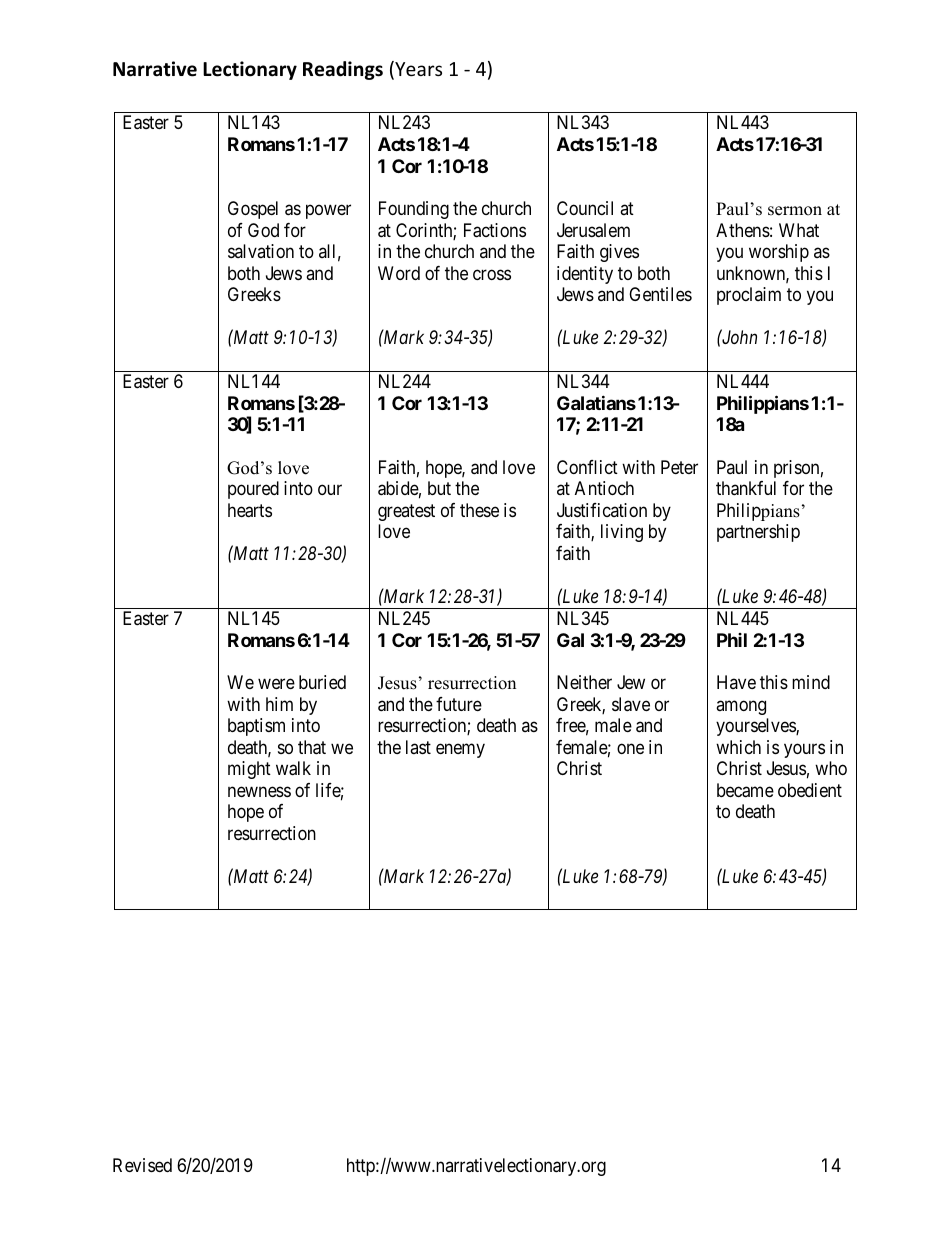 This screenshot has height=1233, width=952. What do you see at coordinates (256, 727) in the screenshot?
I see `baptism` at bounding box center [256, 727].
